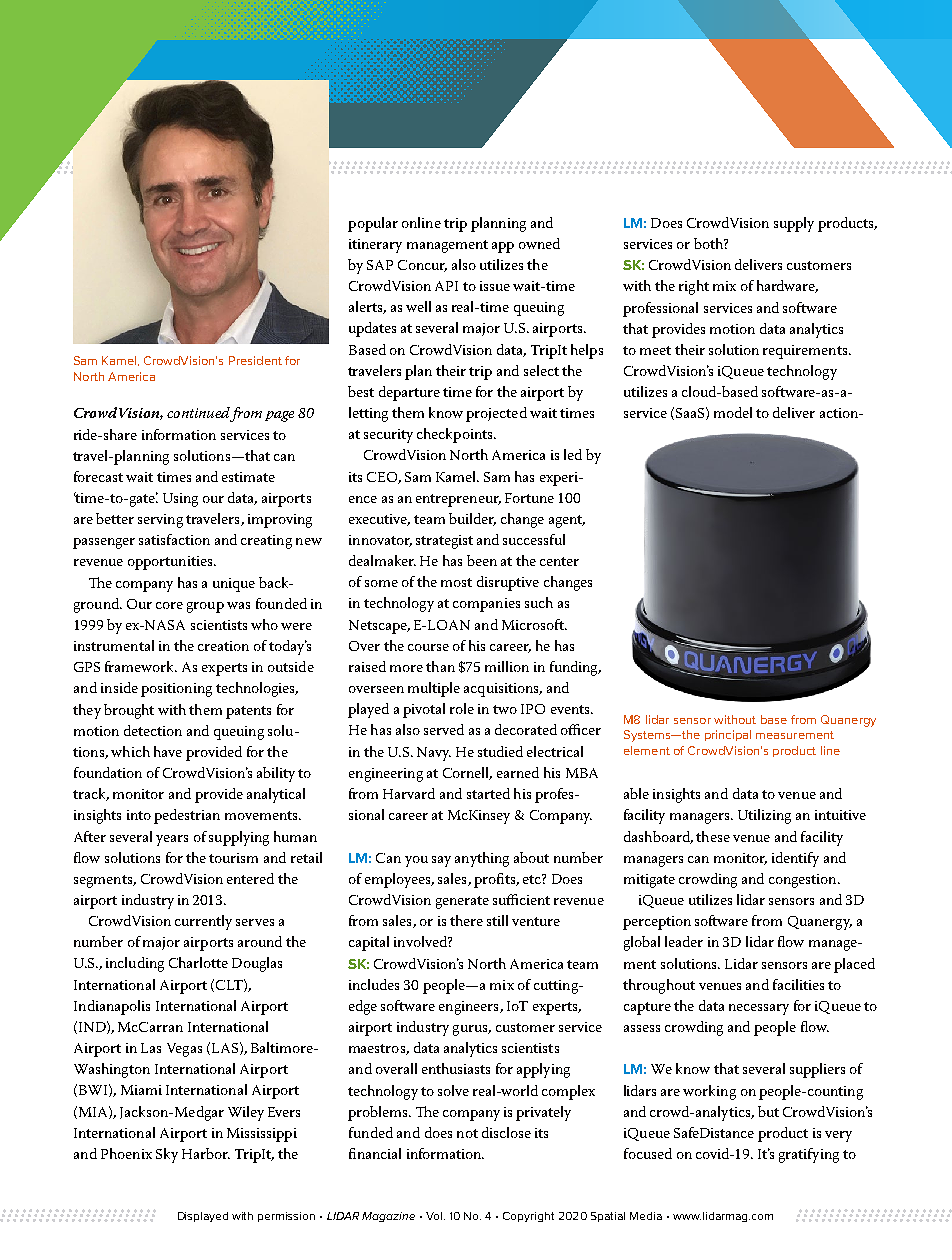 The width and height of the page is (952, 1260). I want to click on not, so click(467, 1133).
